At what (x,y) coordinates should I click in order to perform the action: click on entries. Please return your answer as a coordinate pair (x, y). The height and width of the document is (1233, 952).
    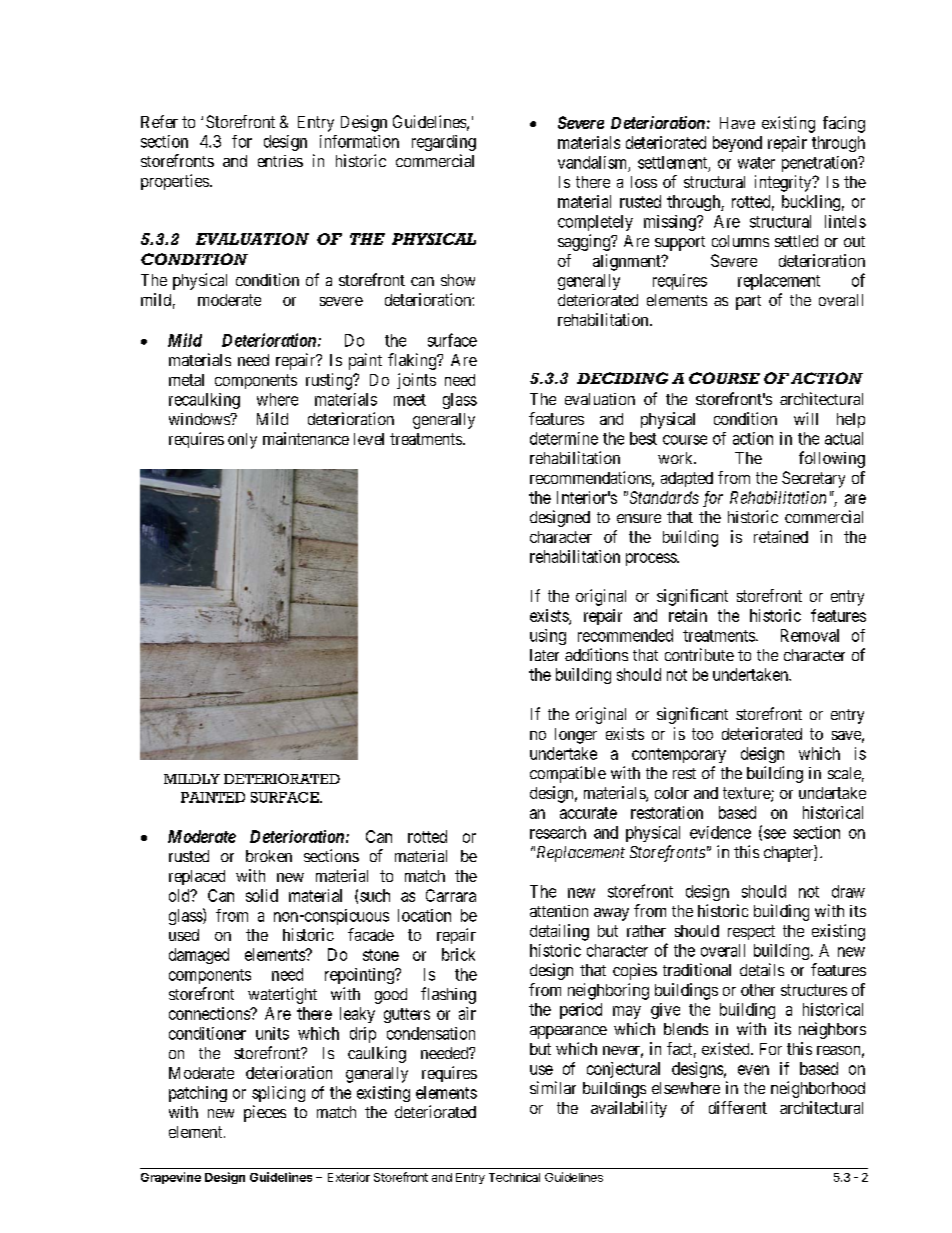
    Looking at the image, I should click on (280, 161).
